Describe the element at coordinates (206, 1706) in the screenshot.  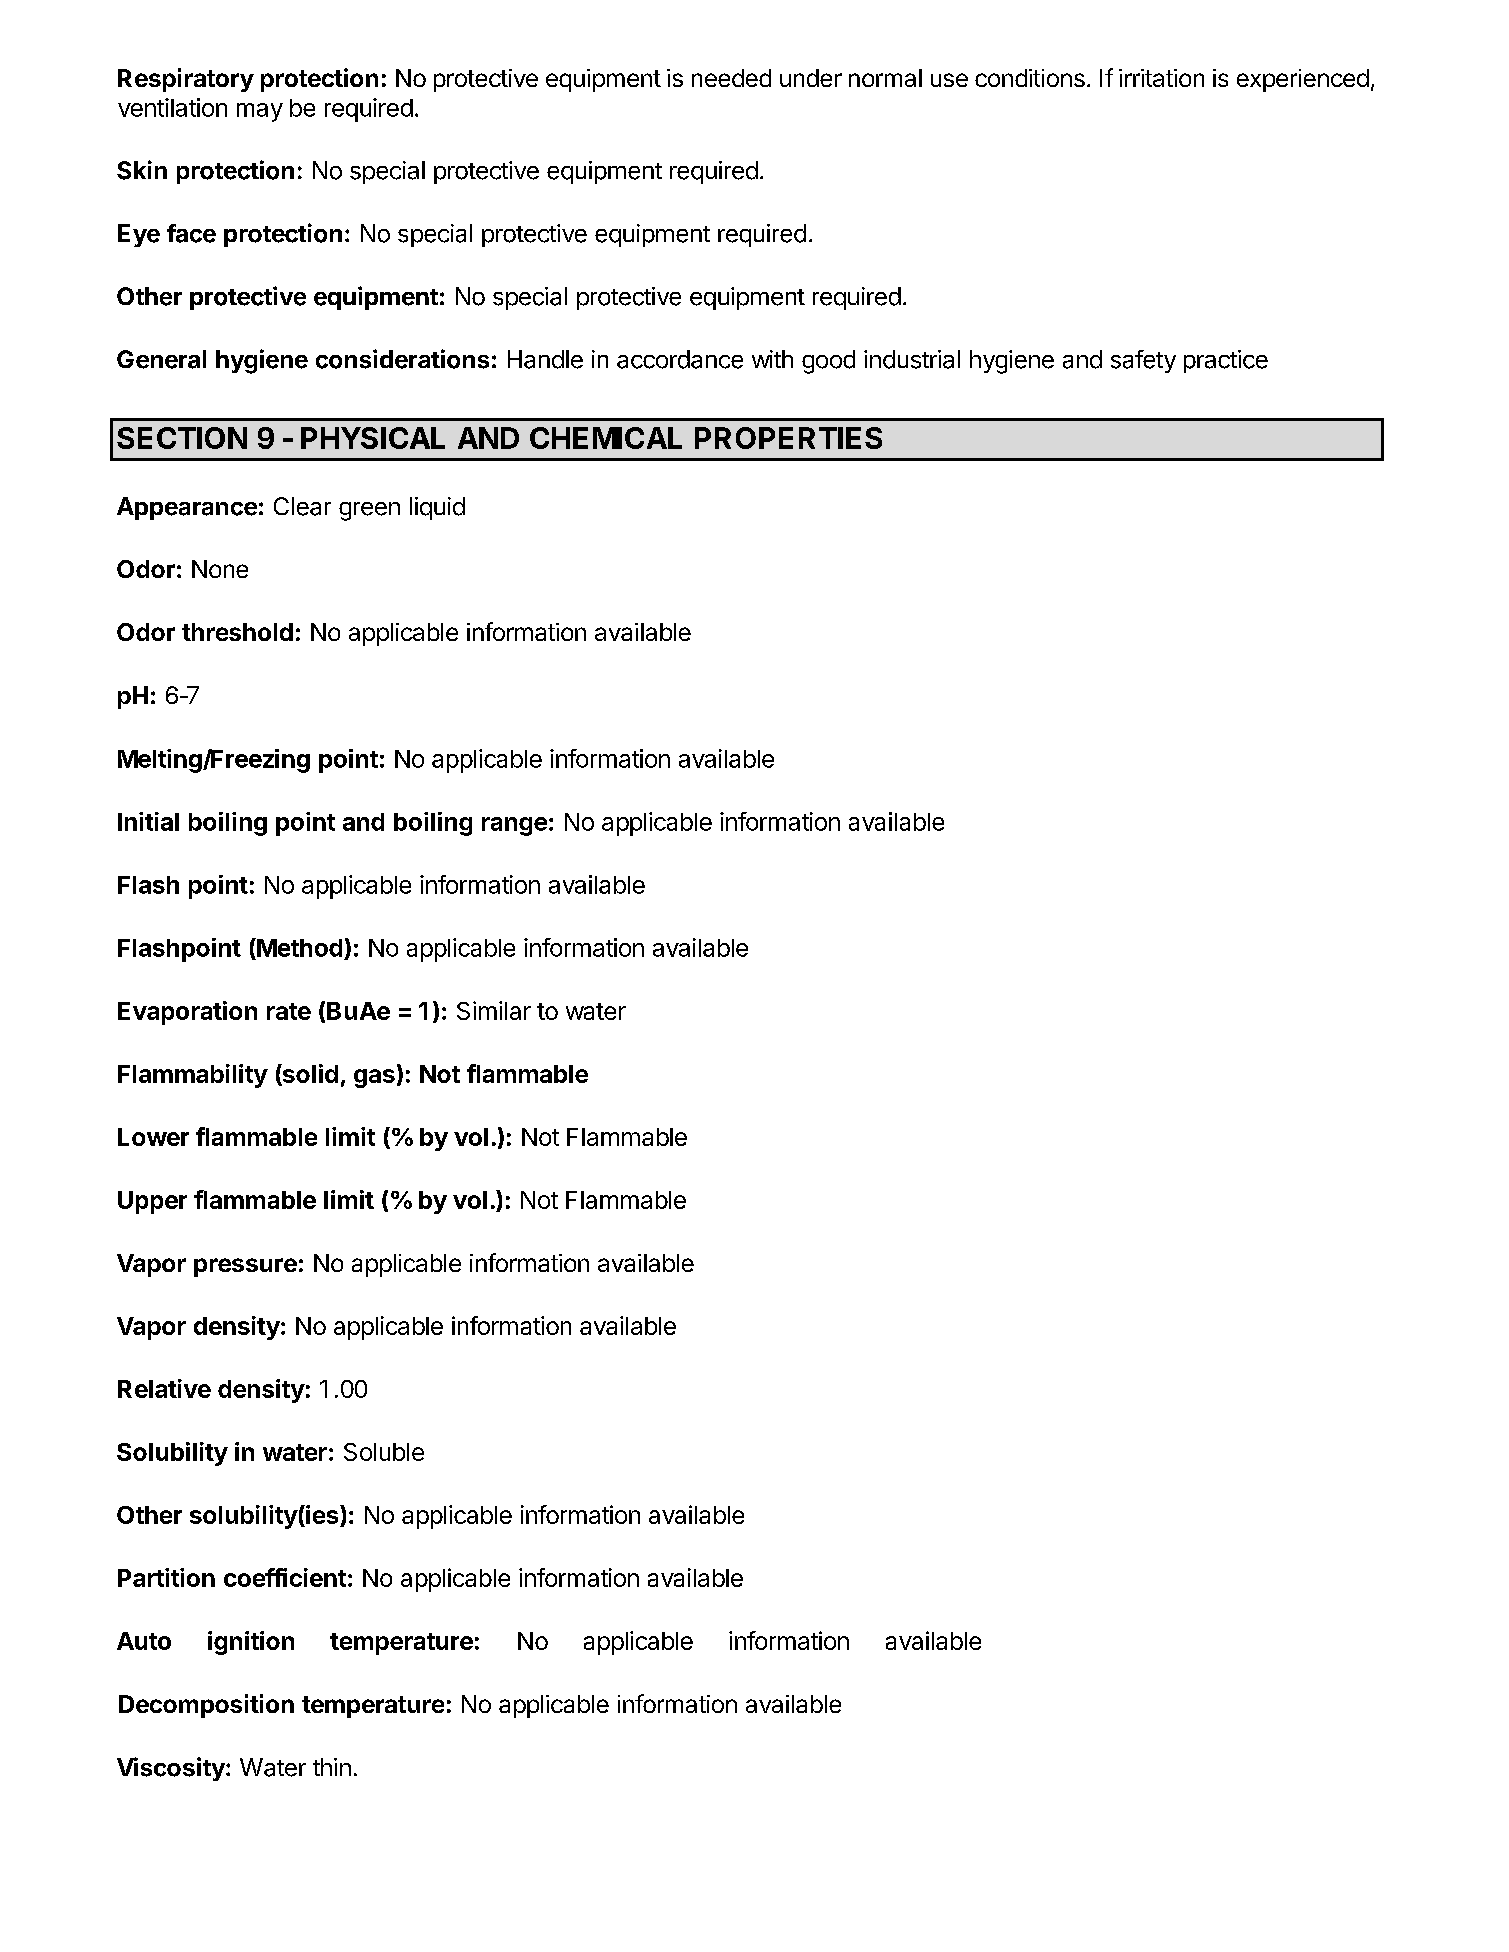
I see `Decomposition` at that location.
